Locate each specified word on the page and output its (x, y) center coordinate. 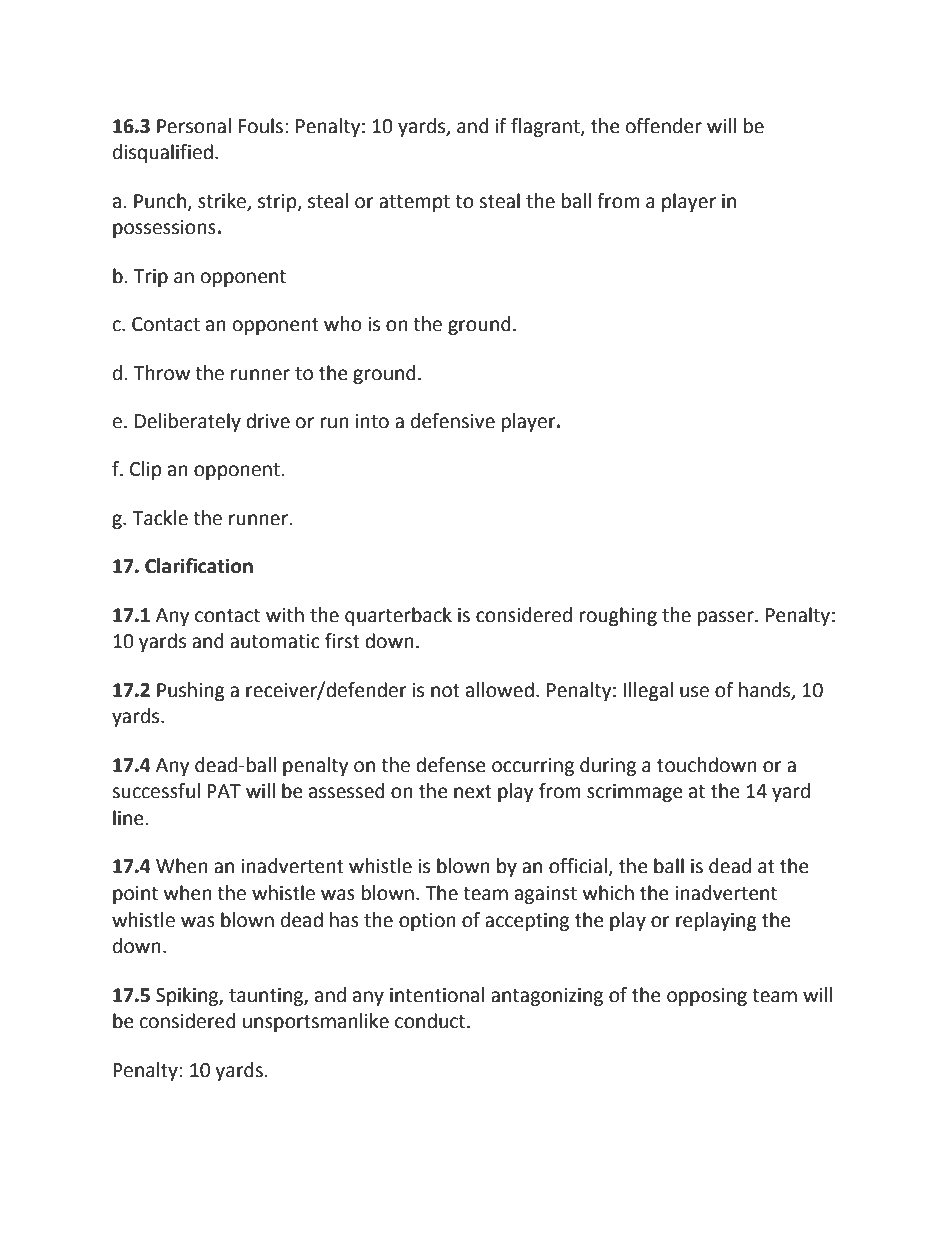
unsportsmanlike (316, 1022)
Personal (194, 126)
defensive (453, 421)
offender (664, 126)
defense (451, 765)
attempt (414, 203)
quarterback (398, 616)
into (372, 421)
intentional (437, 995)
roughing (618, 616)
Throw (161, 373)
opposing (707, 997)
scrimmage (635, 793)
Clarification (199, 566)
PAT (224, 791)
